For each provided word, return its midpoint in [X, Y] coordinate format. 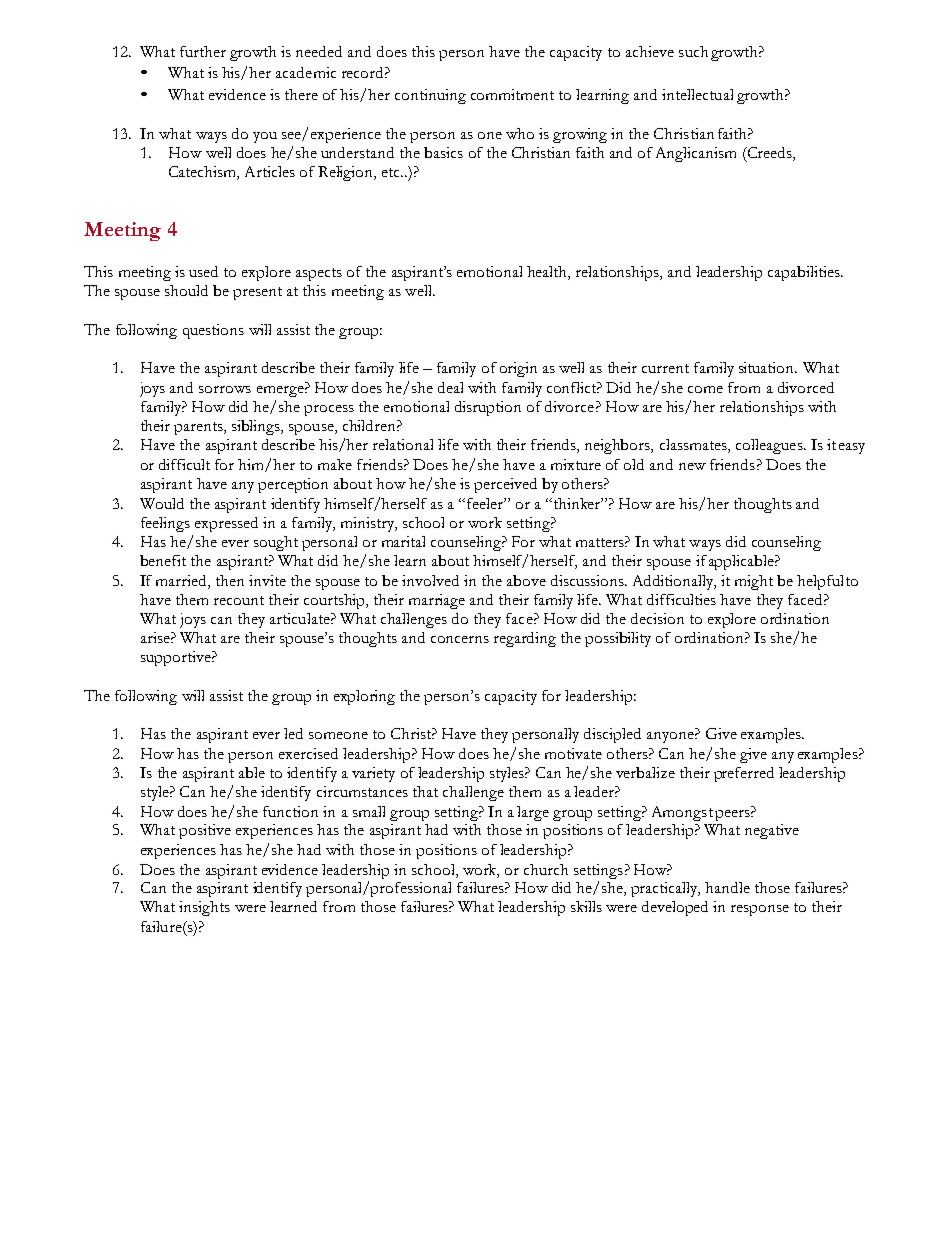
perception [293, 485]
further [203, 51]
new [692, 466]
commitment [512, 94]
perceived [505, 485]
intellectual [697, 94]
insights [204, 908]
